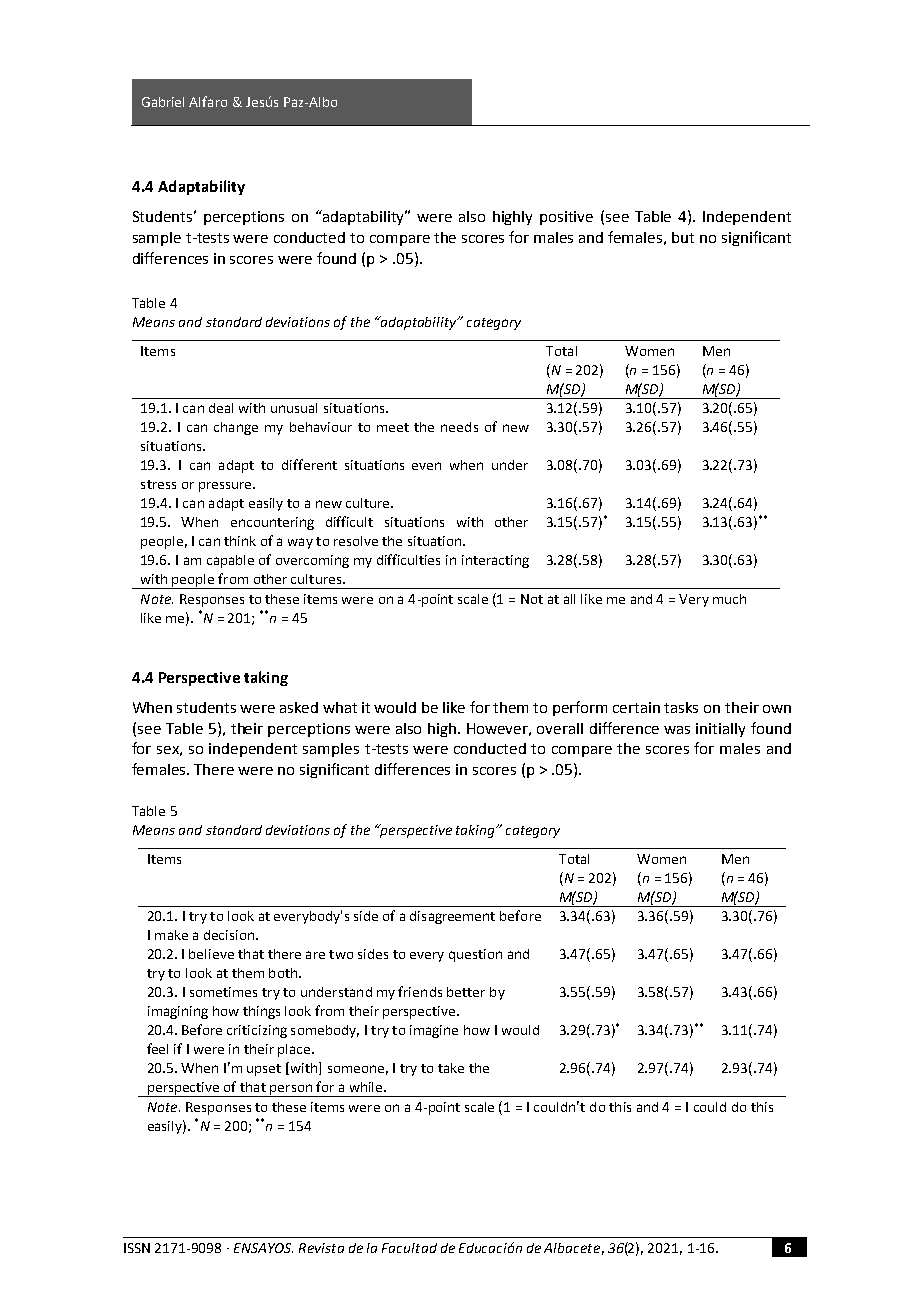  What do you see at coordinates (137, 1248) in the screenshot?
I see `ISSN` at bounding box center [137, 1248].
